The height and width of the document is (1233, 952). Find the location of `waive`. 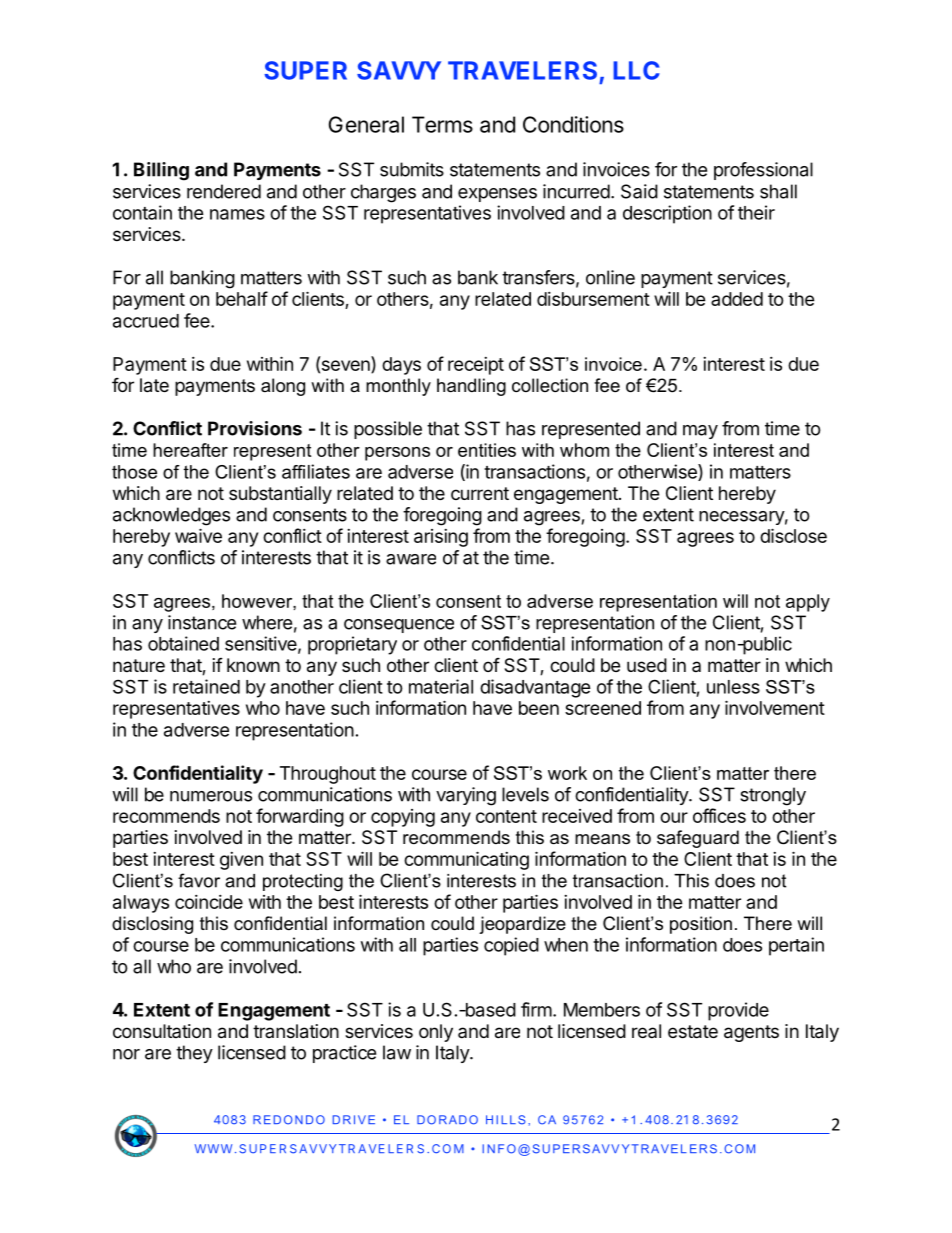

waive is located at coordinates (198, 535).
